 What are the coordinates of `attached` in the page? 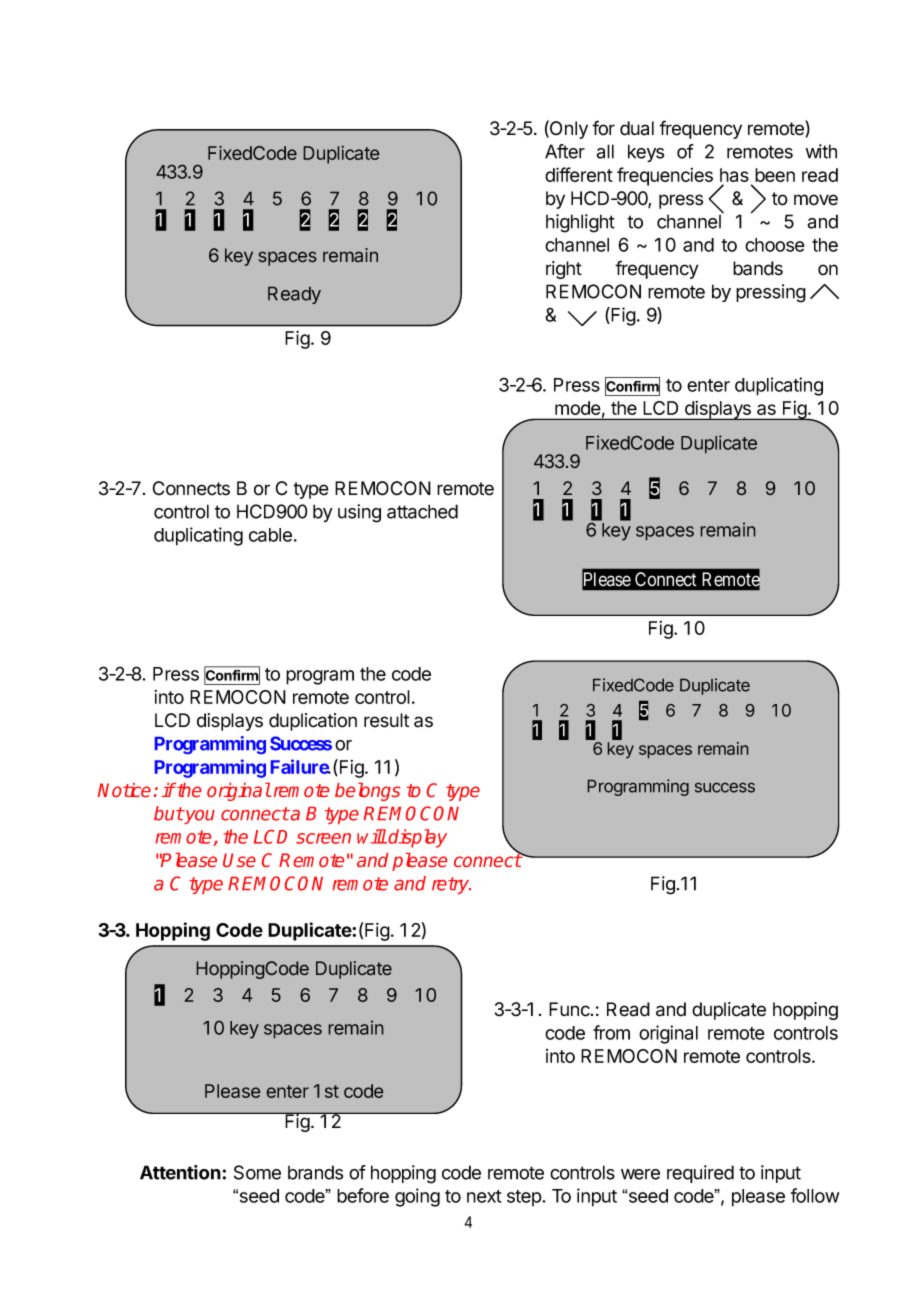 It's located at (422, 511).
